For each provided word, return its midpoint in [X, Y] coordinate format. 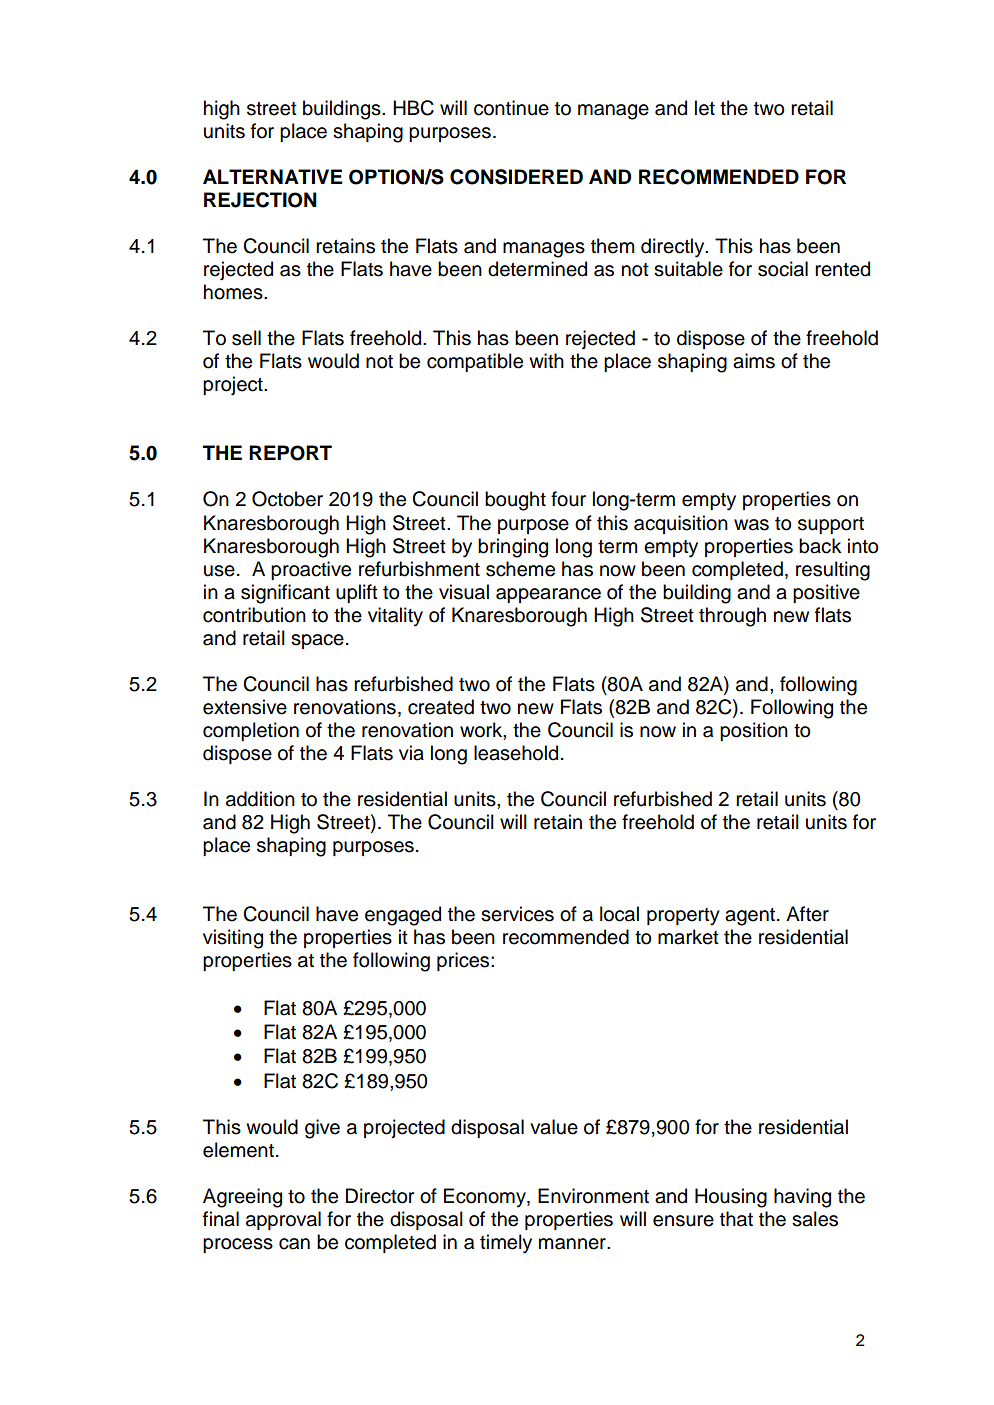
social [783, 269]
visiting [233, 939]
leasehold [516, 753]
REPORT [290, 453]
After [807, 914]
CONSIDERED [516, 177]
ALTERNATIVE [273, 176]
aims [754, 361]
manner [573, 1244]
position [754, 731]
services [517, 914]
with [546, 360]
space [317, 641]
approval [283, 1220]
